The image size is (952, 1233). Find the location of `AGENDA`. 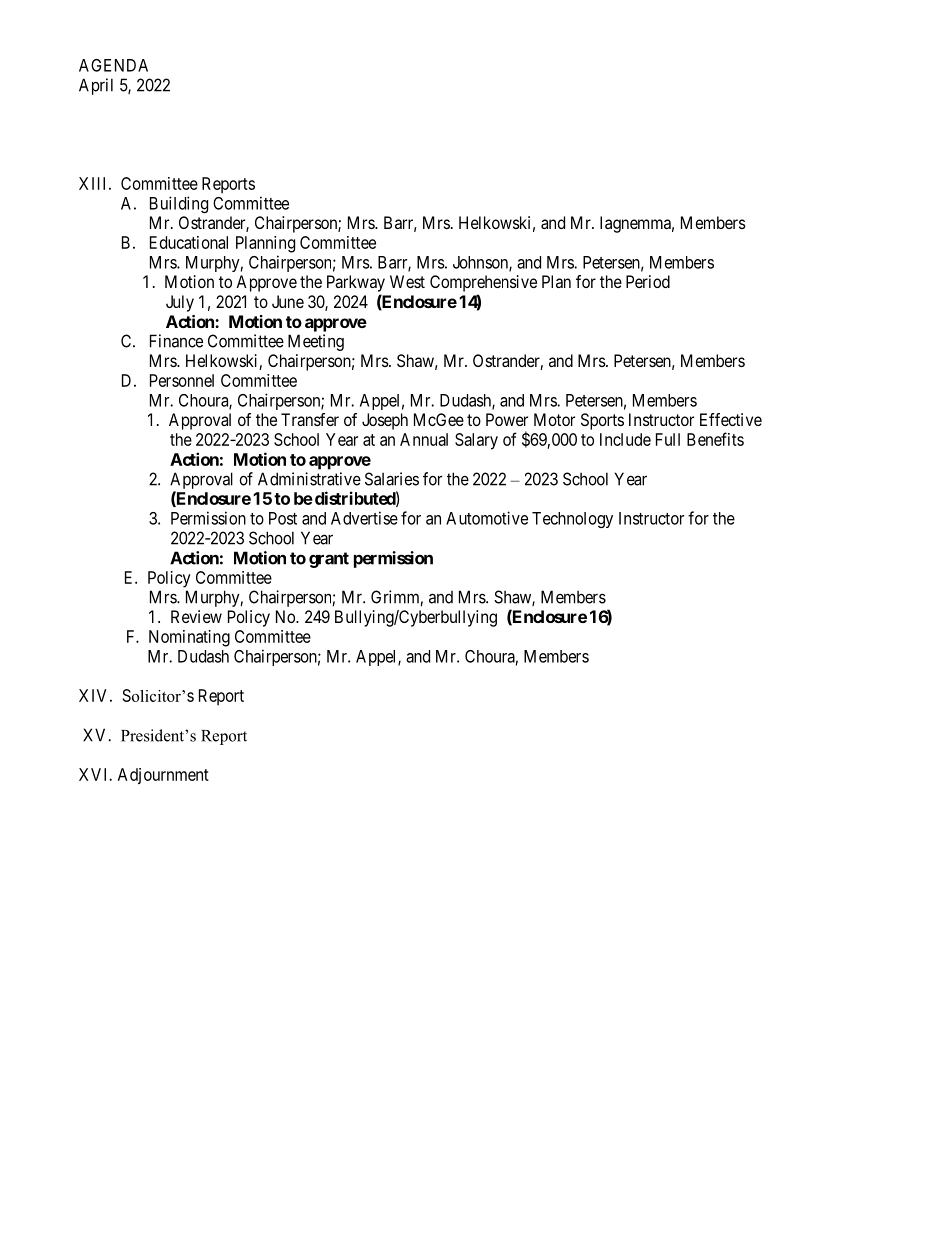

AGENDA is located at coordinates (113, 65).
